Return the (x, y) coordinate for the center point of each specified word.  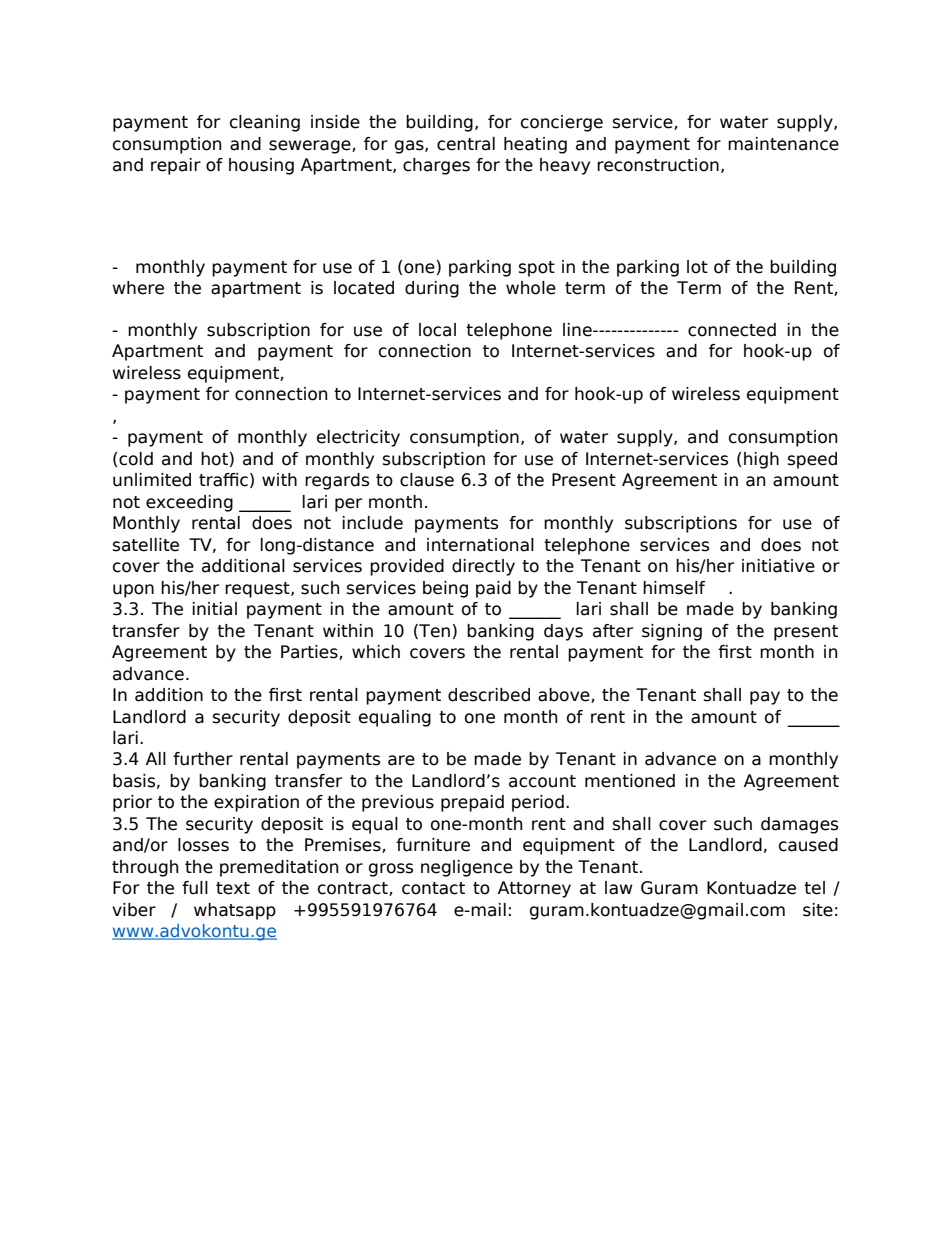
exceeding (189, 503)
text (233, 888)
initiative (778, 566)
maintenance (783, 144)
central (466, 144)
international (480, 545)
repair (176, 166)
